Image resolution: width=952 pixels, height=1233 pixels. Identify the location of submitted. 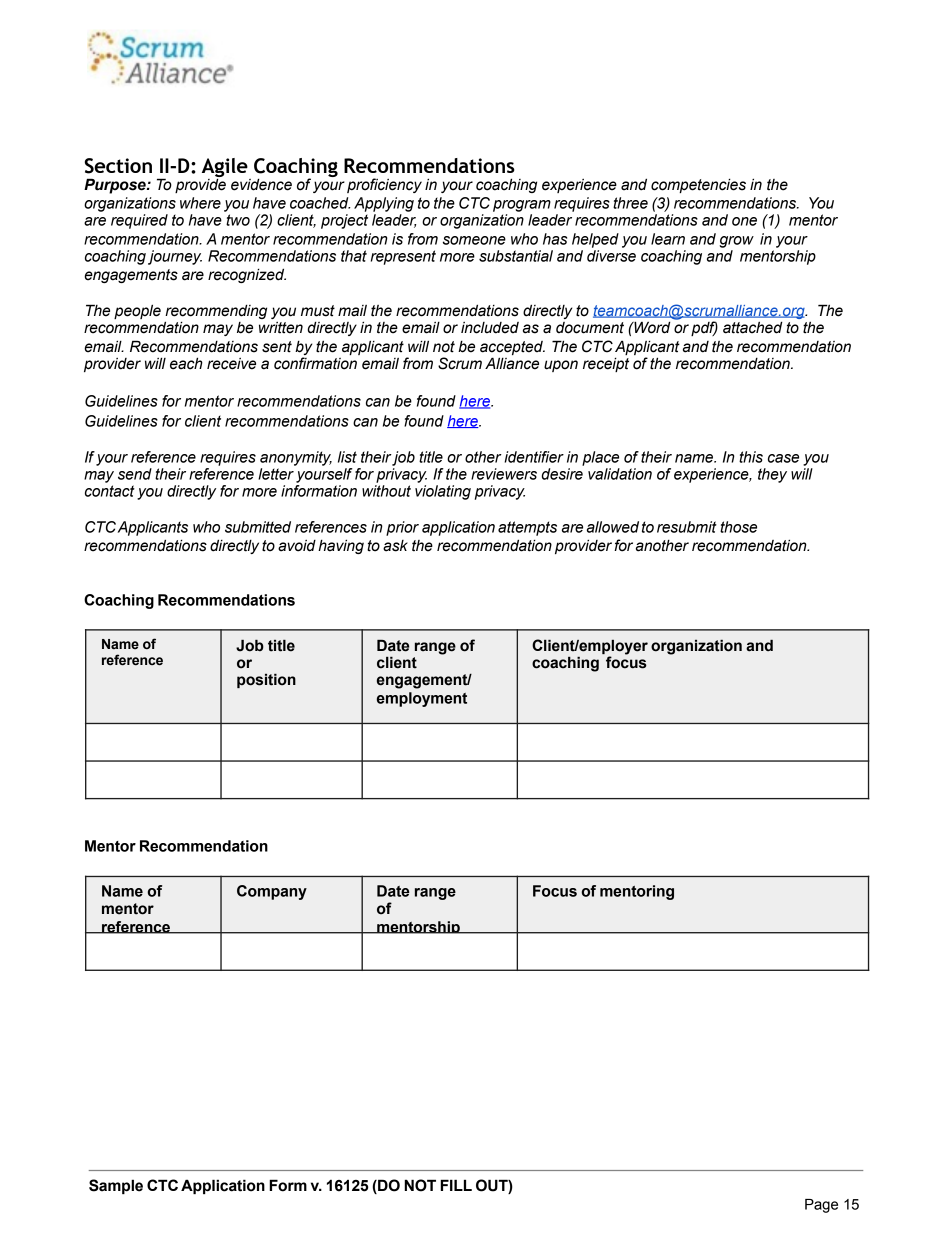
(258, 527).
